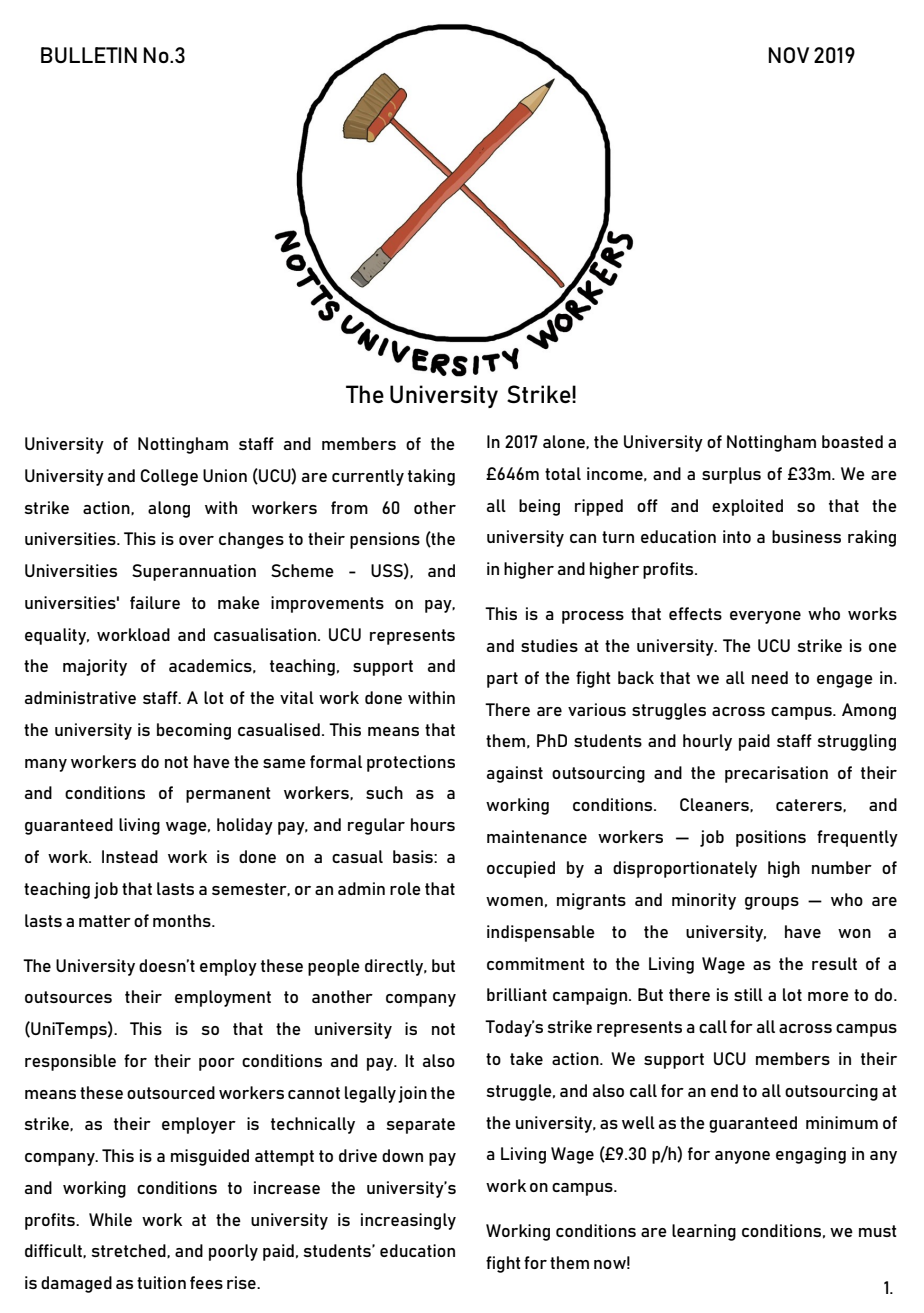 The image size is (924, 1313). What do you see at coordinates (834, 963) in the screenshot?
I see `result` at bounding box center [834, 963].
